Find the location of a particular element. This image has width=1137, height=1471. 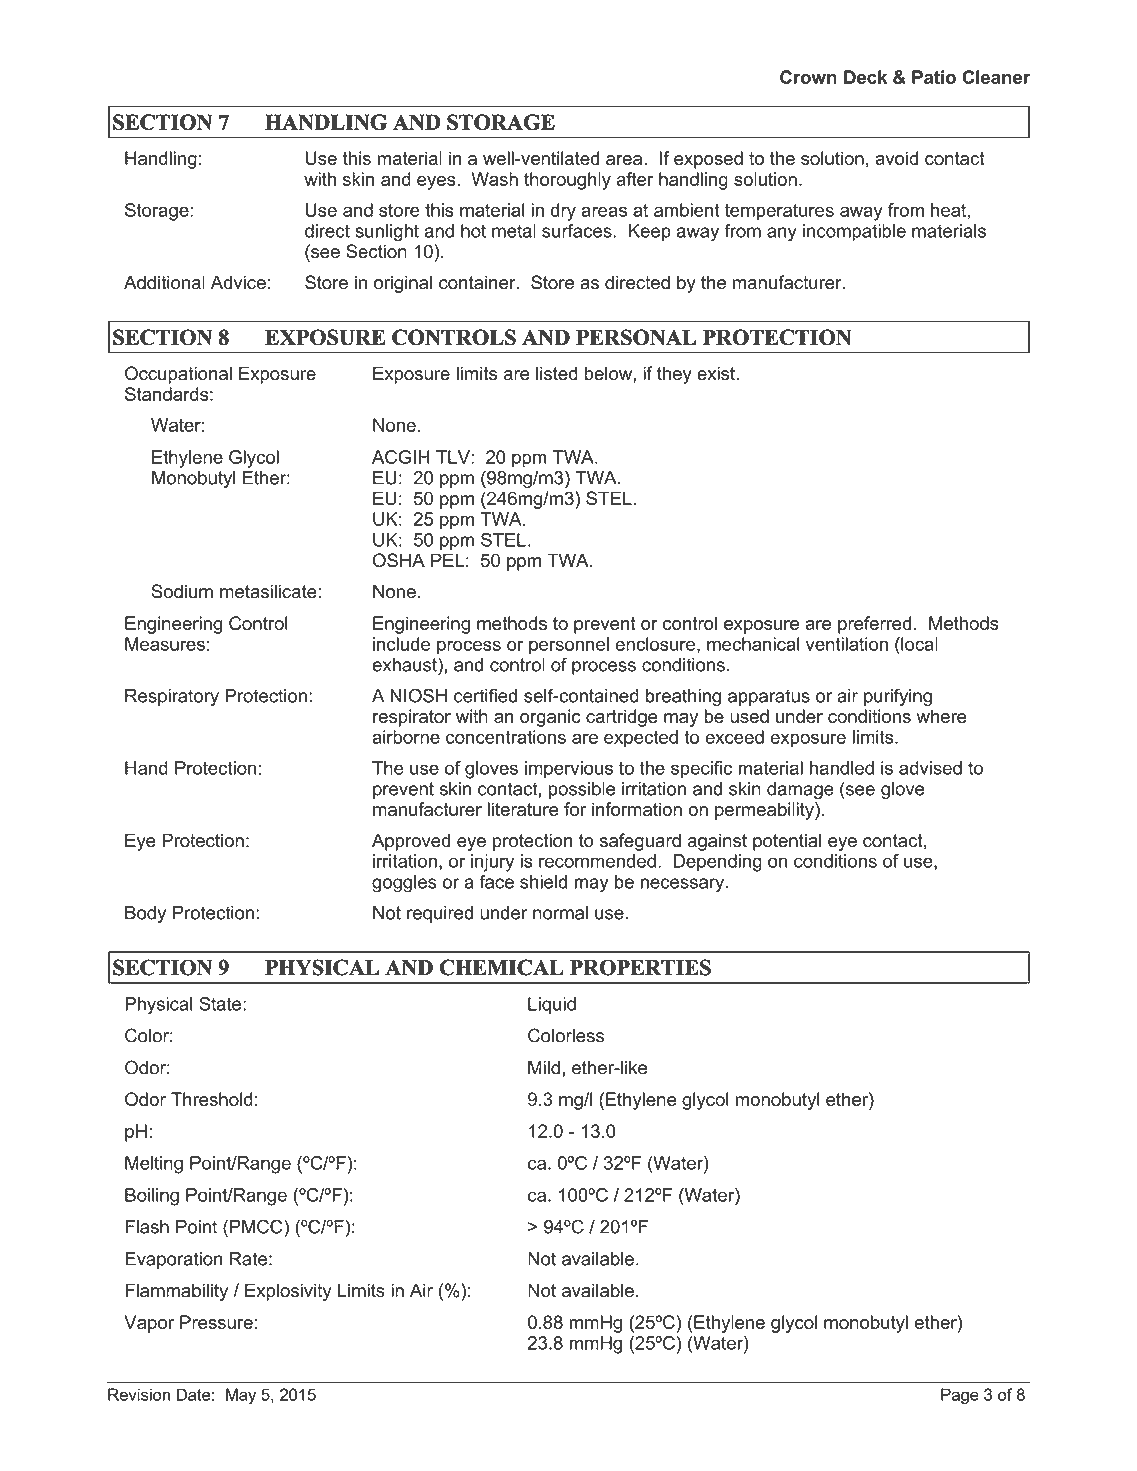

sunlight is located at coordinates (387, 233).
